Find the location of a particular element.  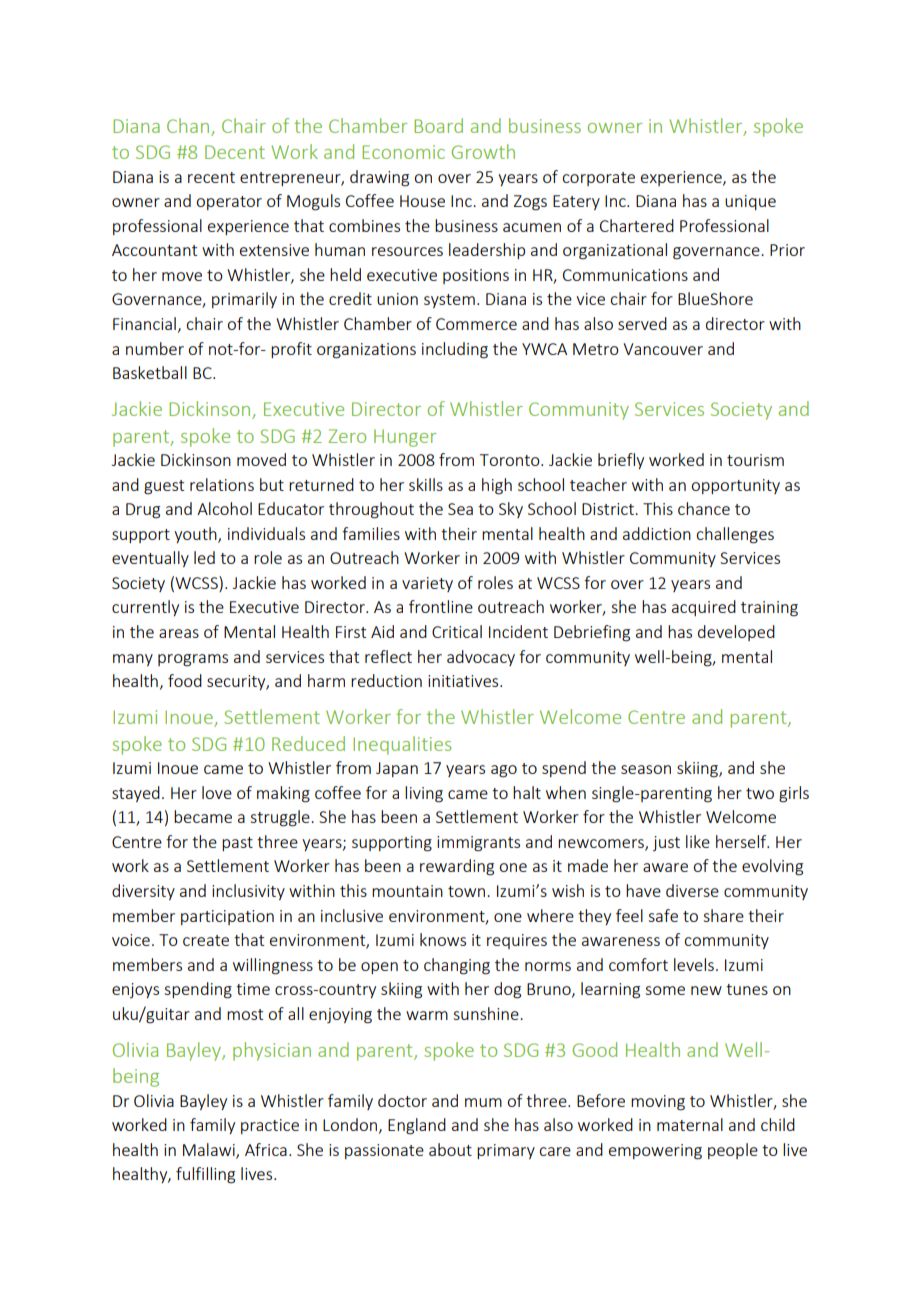

opportunity is located at coordinates (735, 486).
